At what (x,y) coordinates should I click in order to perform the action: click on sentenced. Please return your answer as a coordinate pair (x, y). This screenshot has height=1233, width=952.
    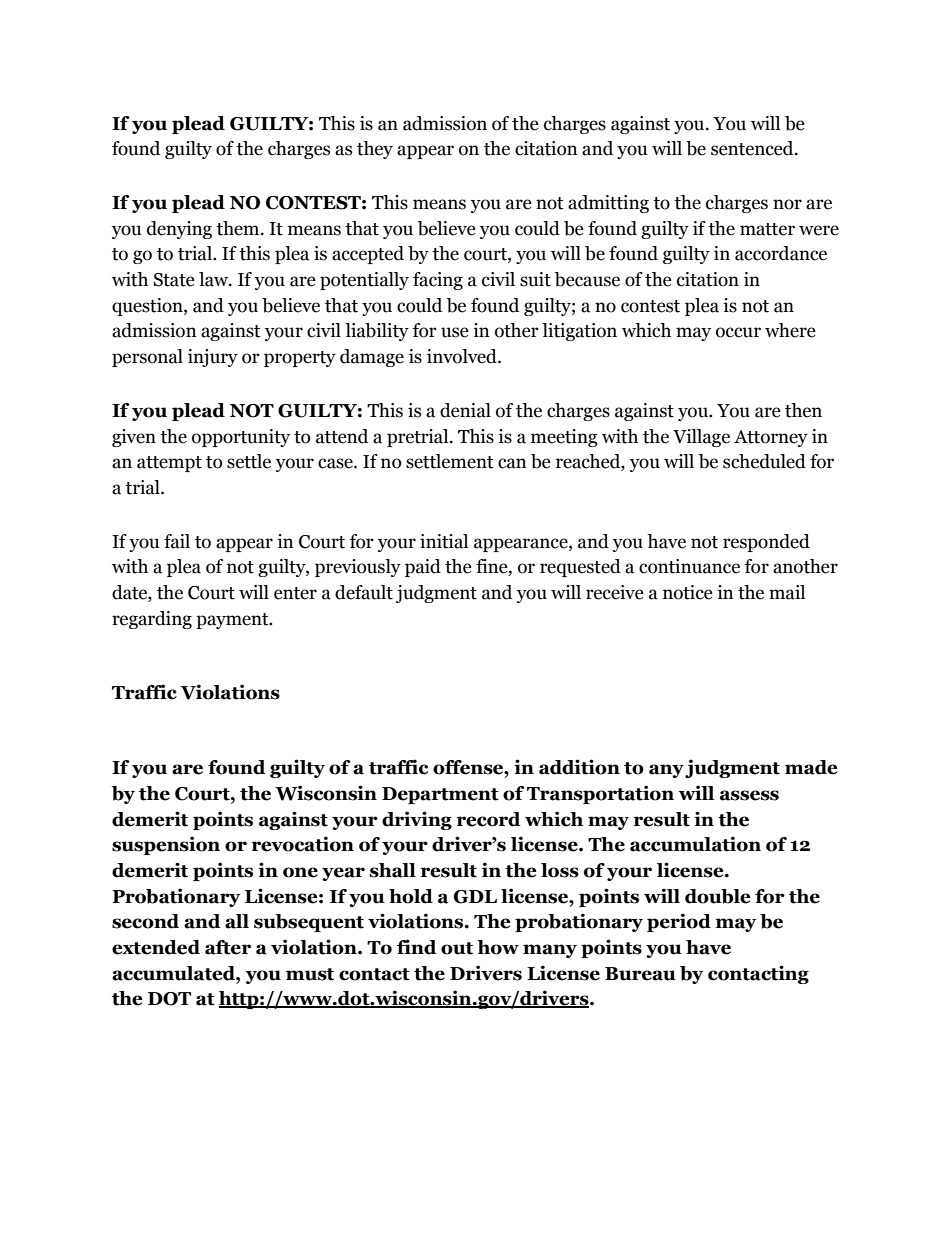
    Looking at the image, I should click on (753, 148).
